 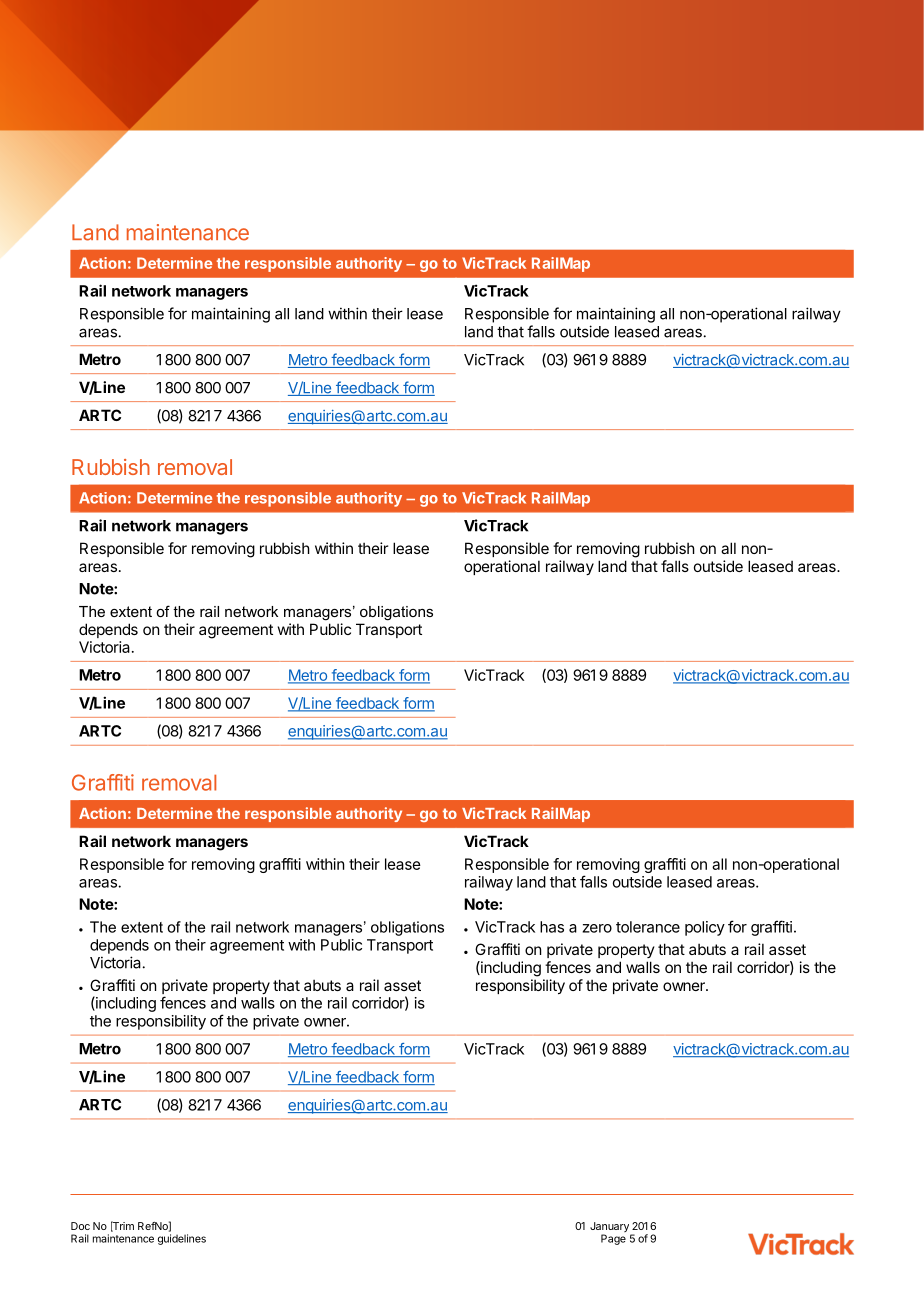 What do you see at coordinates (648, 927) in the document?
I see `tolerance` at bounding box center [648, 927].
